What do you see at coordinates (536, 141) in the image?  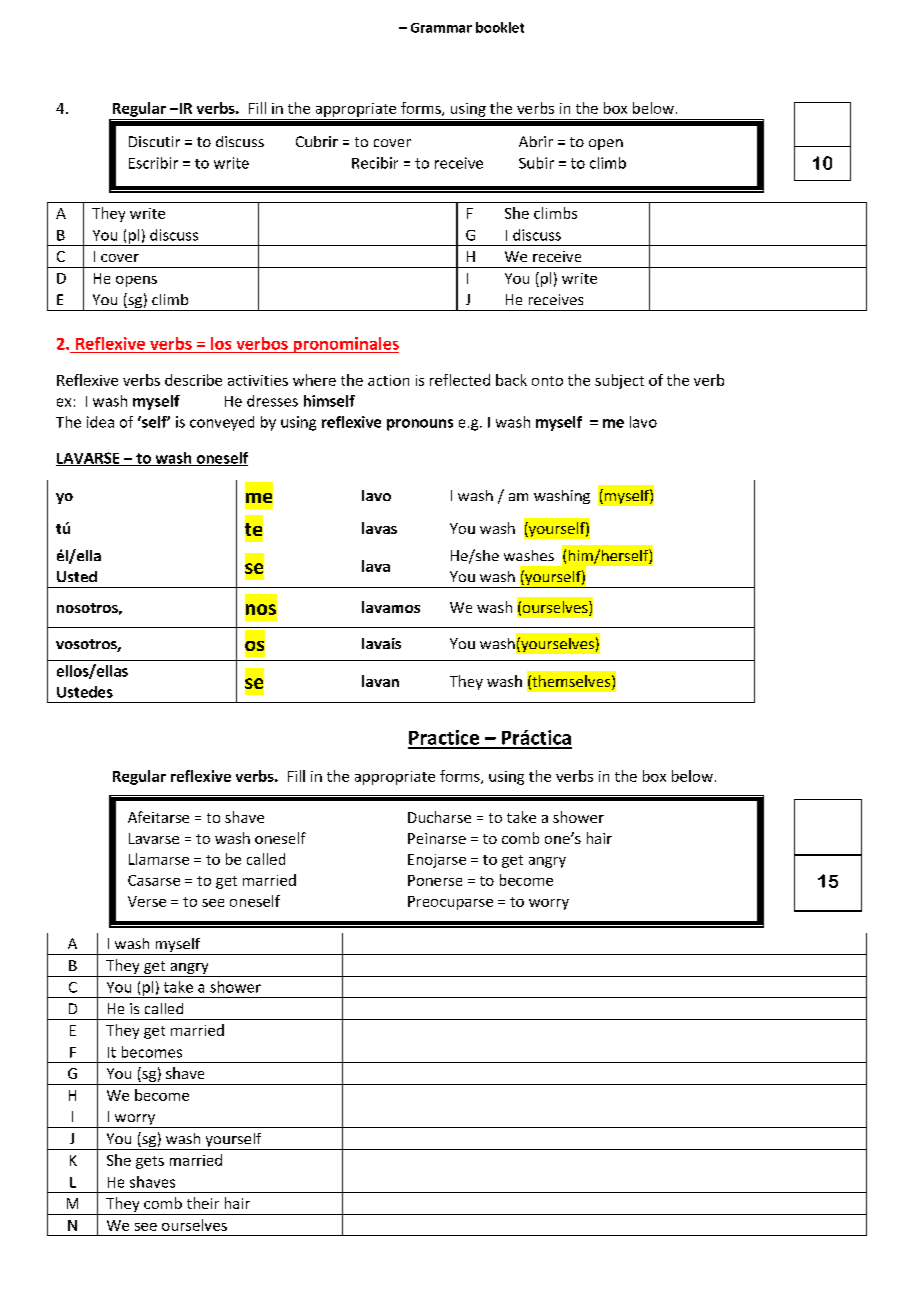 I see `Abrir` at bounding box center [536, 141].
